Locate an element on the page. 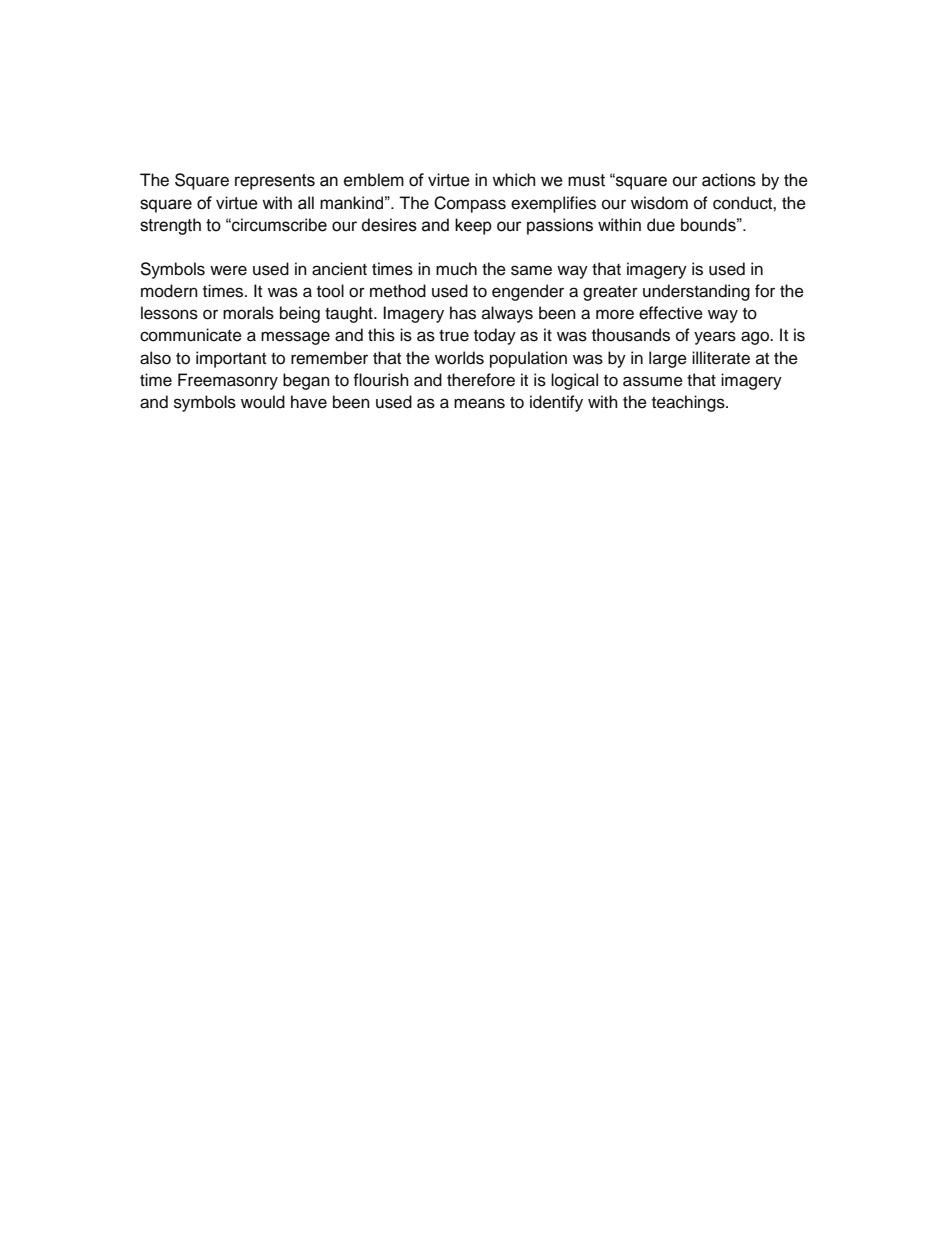  strength is located at coordinates (170, 226).
